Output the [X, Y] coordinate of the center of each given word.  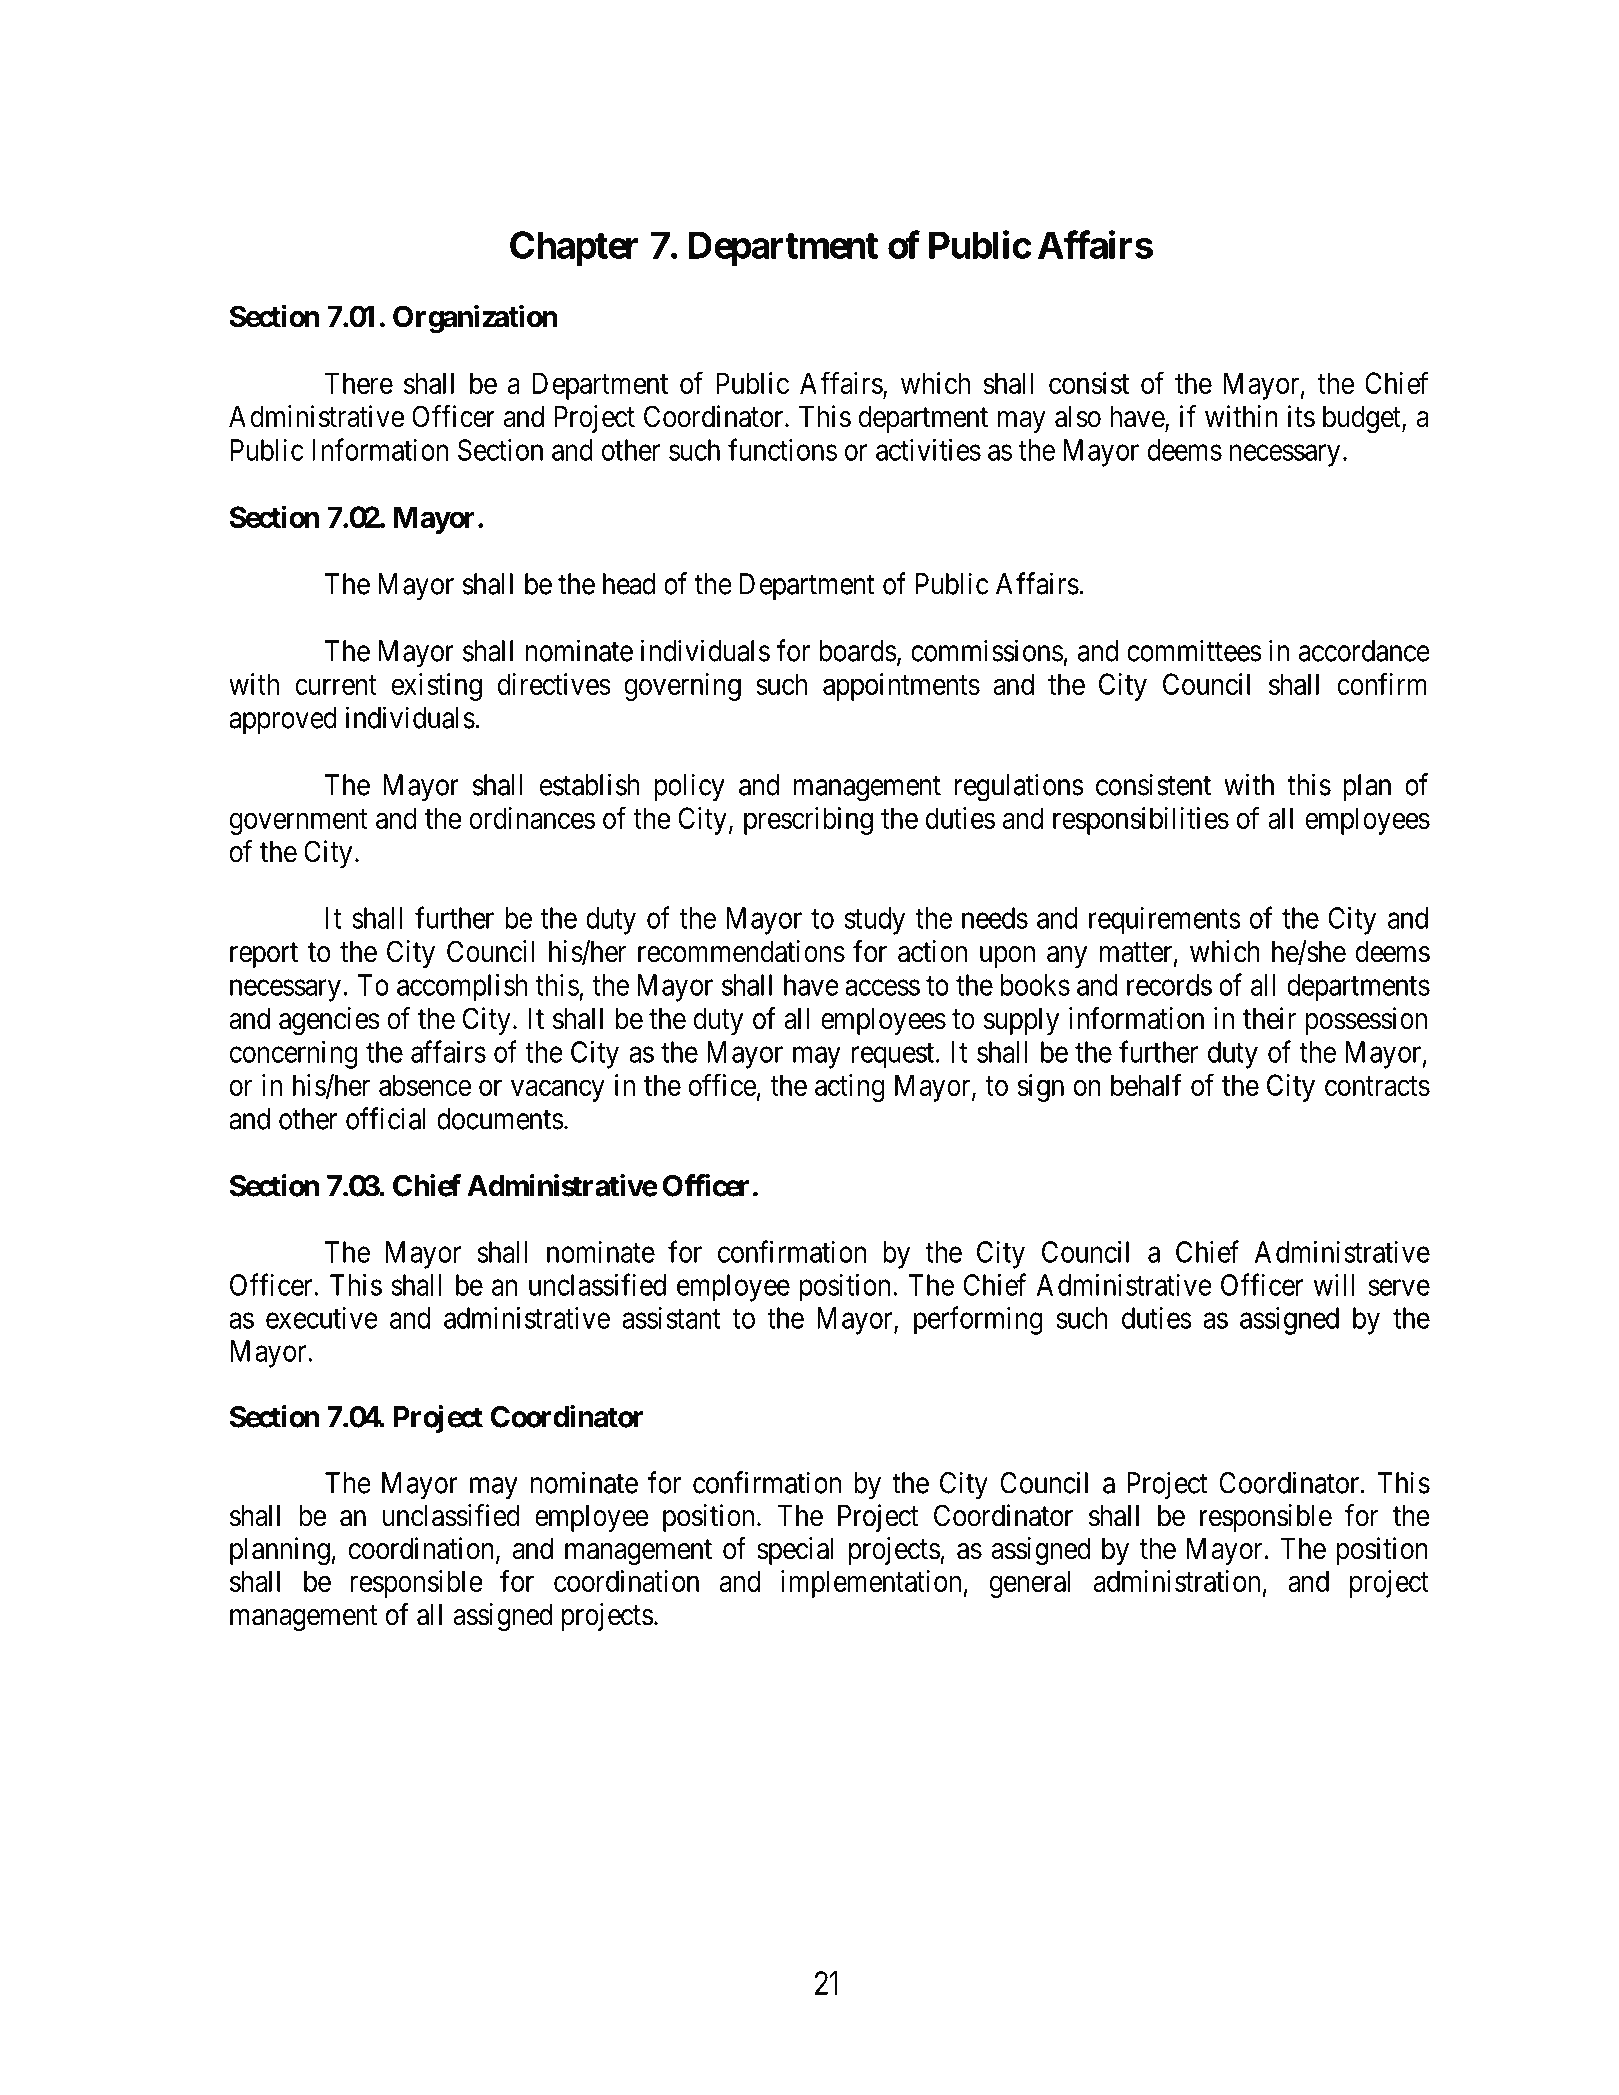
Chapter [574, 248]
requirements [1165, 920]
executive [322, 1318]
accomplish [462, 987]
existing [437, 687]
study [875, 921]
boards [858, 651]
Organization [475, 319]
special [795, 1551]
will [1334, 1285]
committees [1194, 650]
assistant [671, 1318]
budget [1363, 420]
